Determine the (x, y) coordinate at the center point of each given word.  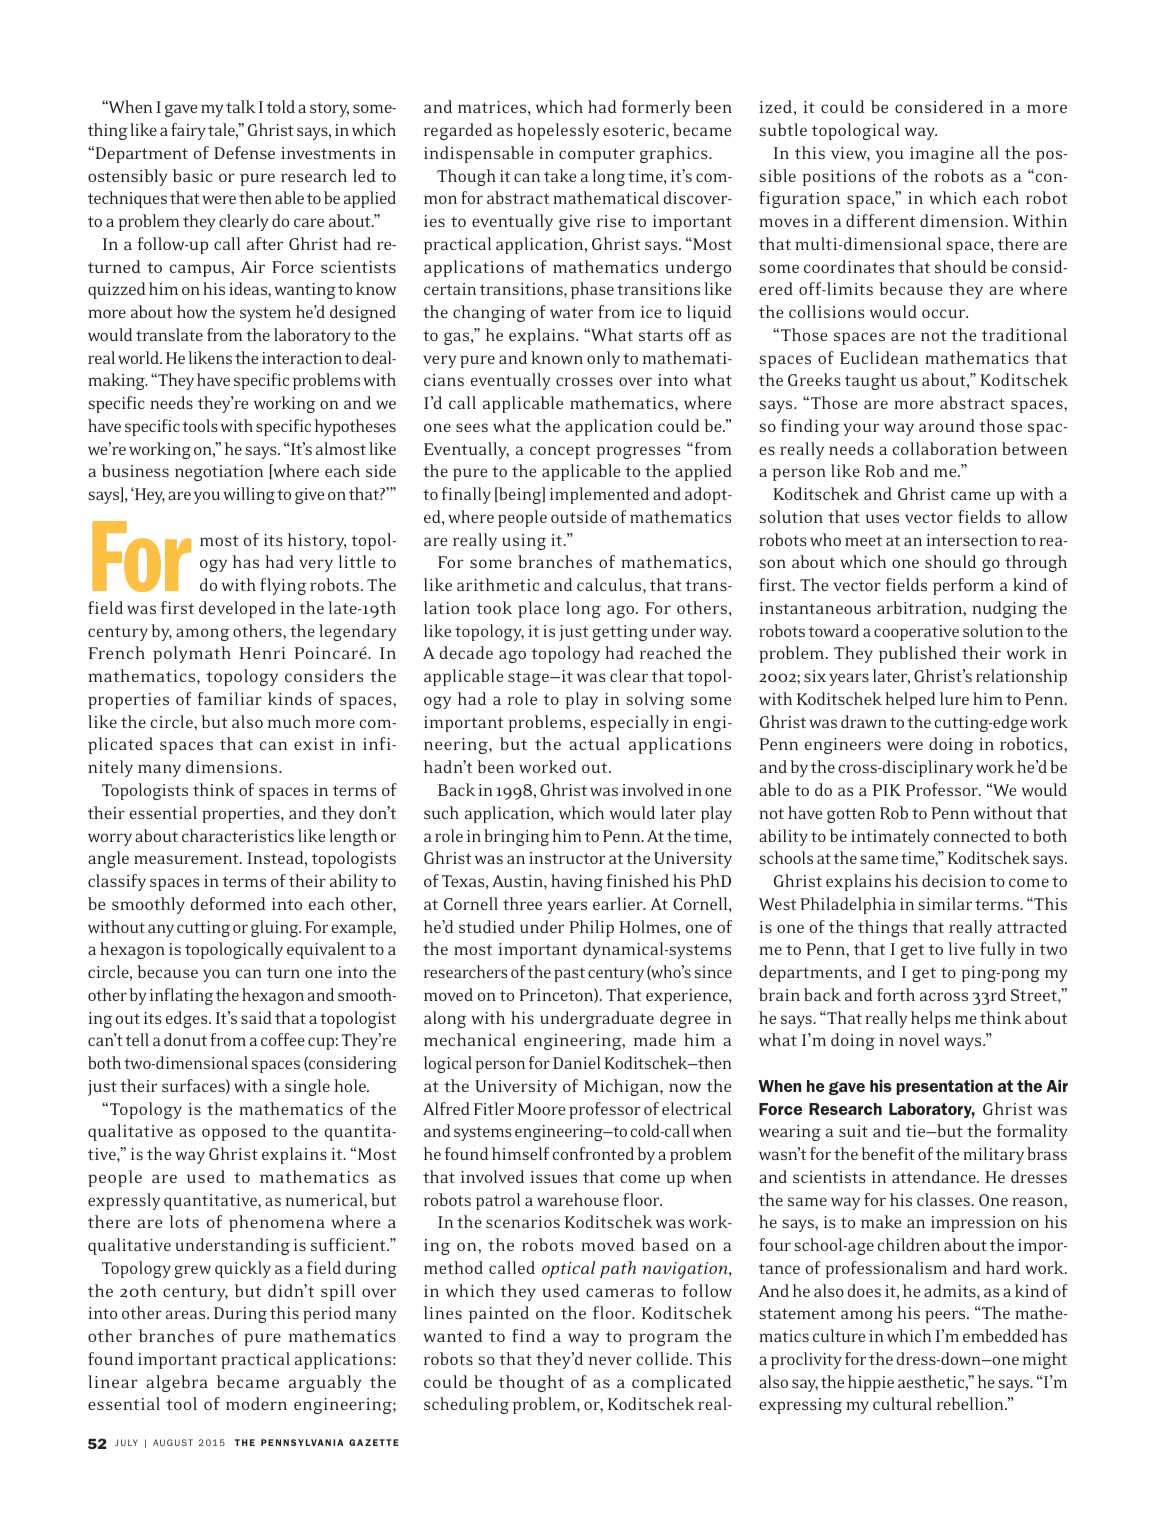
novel (919, 1039)
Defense (244, 152)
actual (594, 743)
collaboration (945, 448)
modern (256, 1403)
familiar (229, 698)
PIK (886, 790)
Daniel (577, 1062)
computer (597, 155)
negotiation (219, 473)
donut (185, 1039)
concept (560, 451)
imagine (942, 155)
